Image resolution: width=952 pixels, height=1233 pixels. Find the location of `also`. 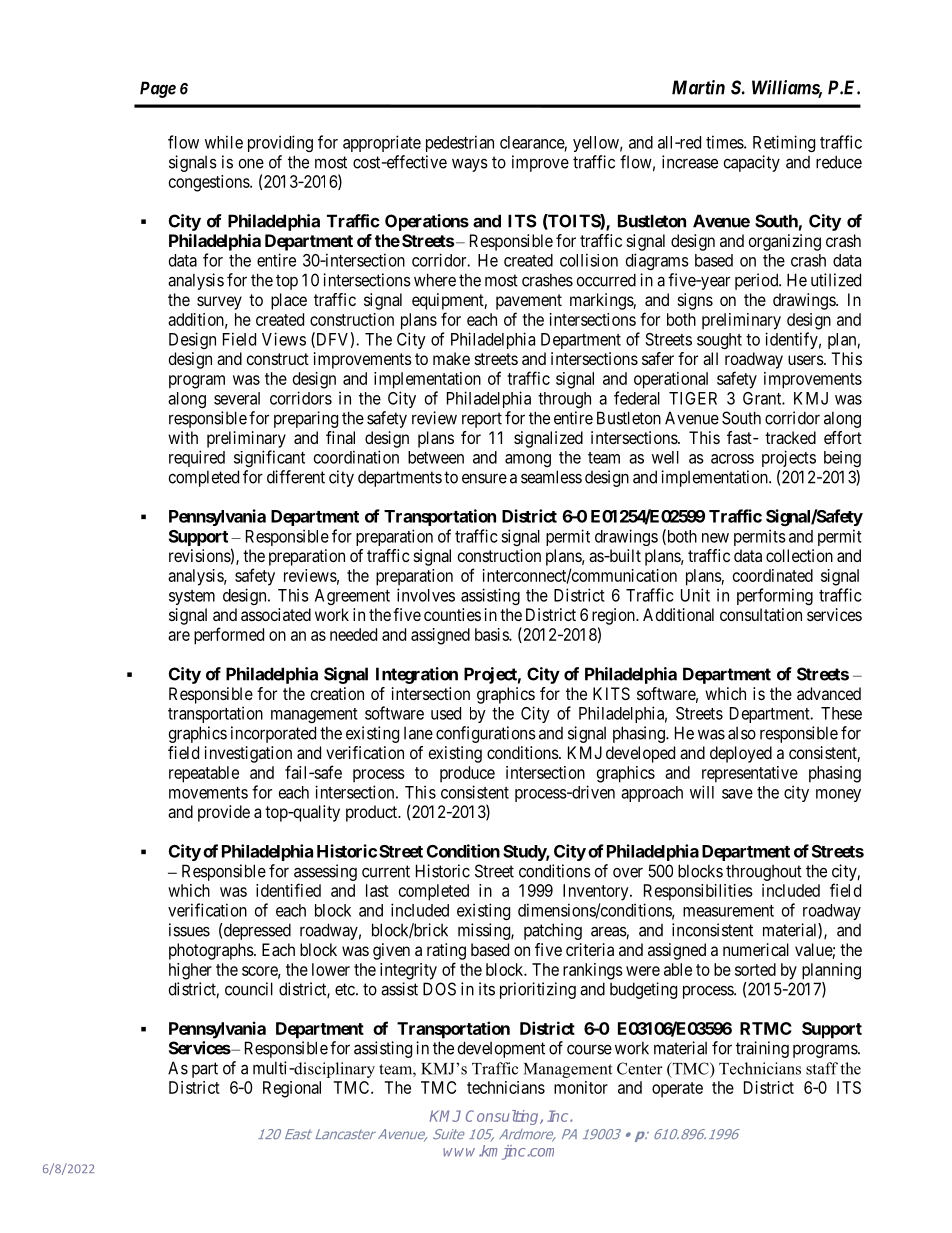

also is located at coordinates (742, 733).
